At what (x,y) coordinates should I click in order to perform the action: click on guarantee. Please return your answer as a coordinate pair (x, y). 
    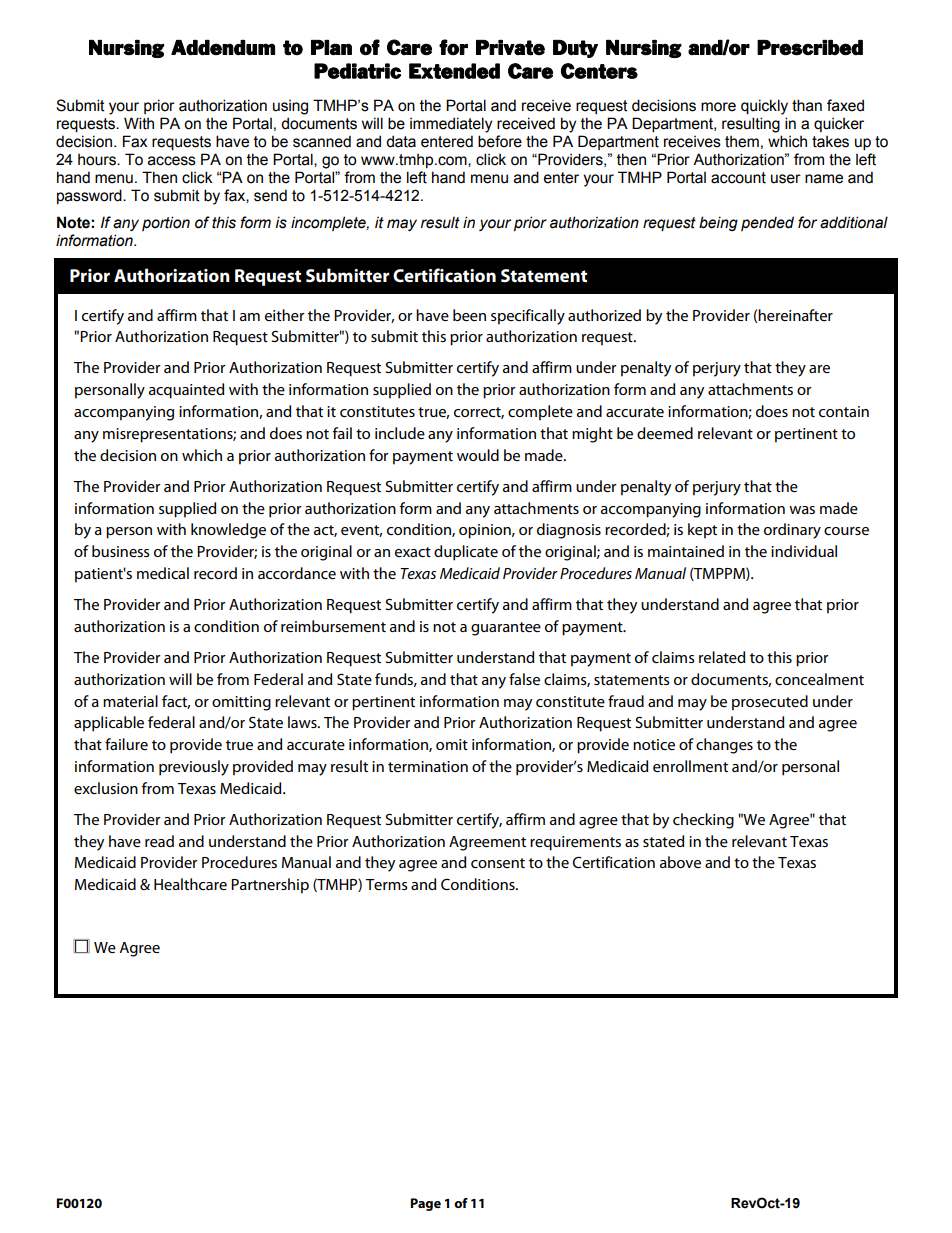
    Looking at the image, I should click on (506, 629).
